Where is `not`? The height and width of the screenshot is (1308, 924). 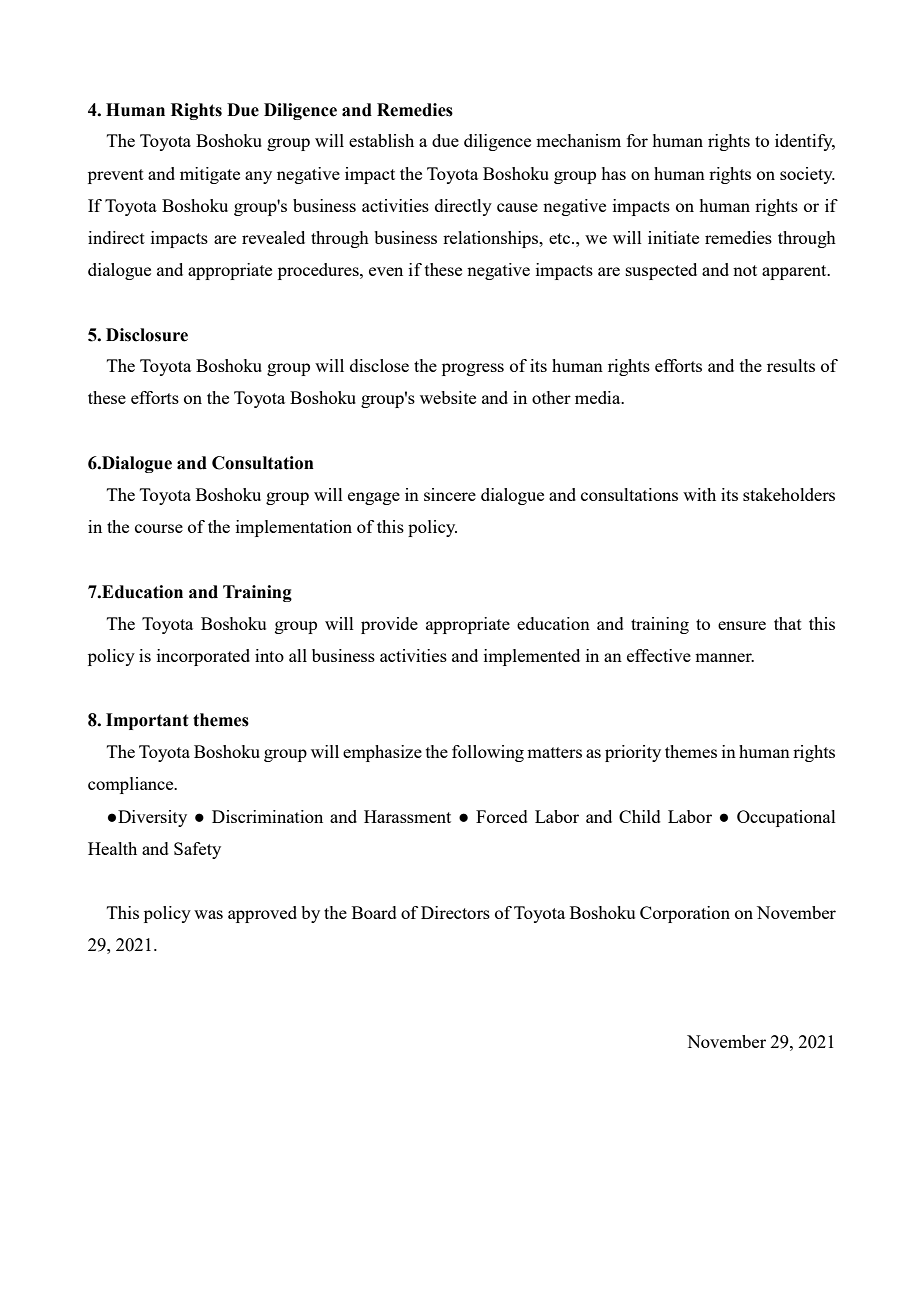
not is located at coordinates (745, 270).
